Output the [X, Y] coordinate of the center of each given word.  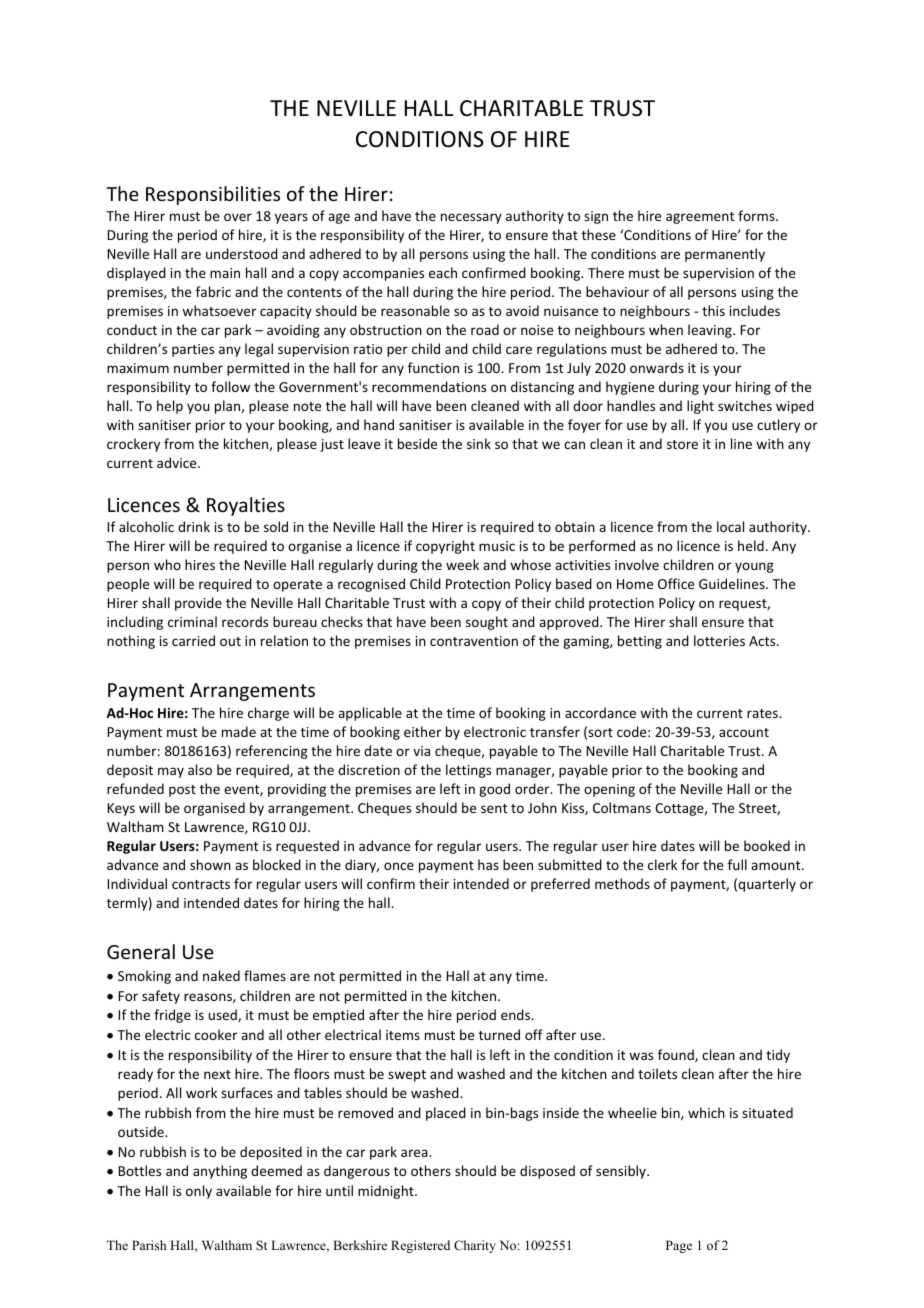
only [199, 1192]
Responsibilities [213, 195]
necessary [471, 218]
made [239, 731]
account [744, 732]
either [422, 731]
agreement [700, 218]
